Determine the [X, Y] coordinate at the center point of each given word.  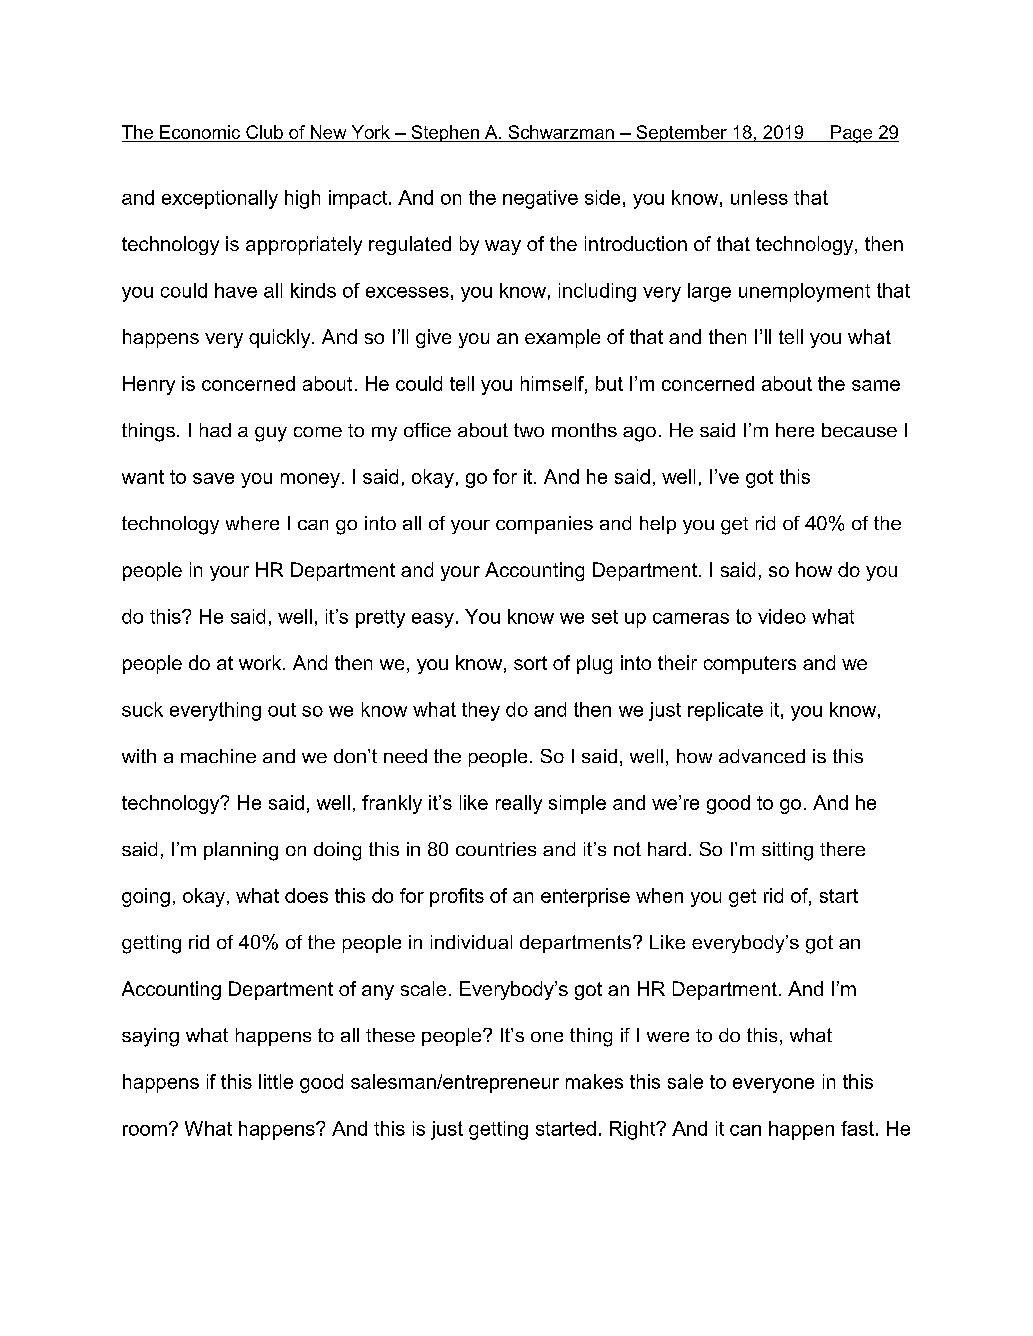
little [276, 1081]
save [213, 478]
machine [218, 756]
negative [540, 199]
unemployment [804, 292]
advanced [762, 756]
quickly [281, 338]
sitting [787, 851]
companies [544, 525]
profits [457, 897]
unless [759, 197]
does [306, 895]
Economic [200, 133]
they [481, 711]
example [562, 338]
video [782, 616]
